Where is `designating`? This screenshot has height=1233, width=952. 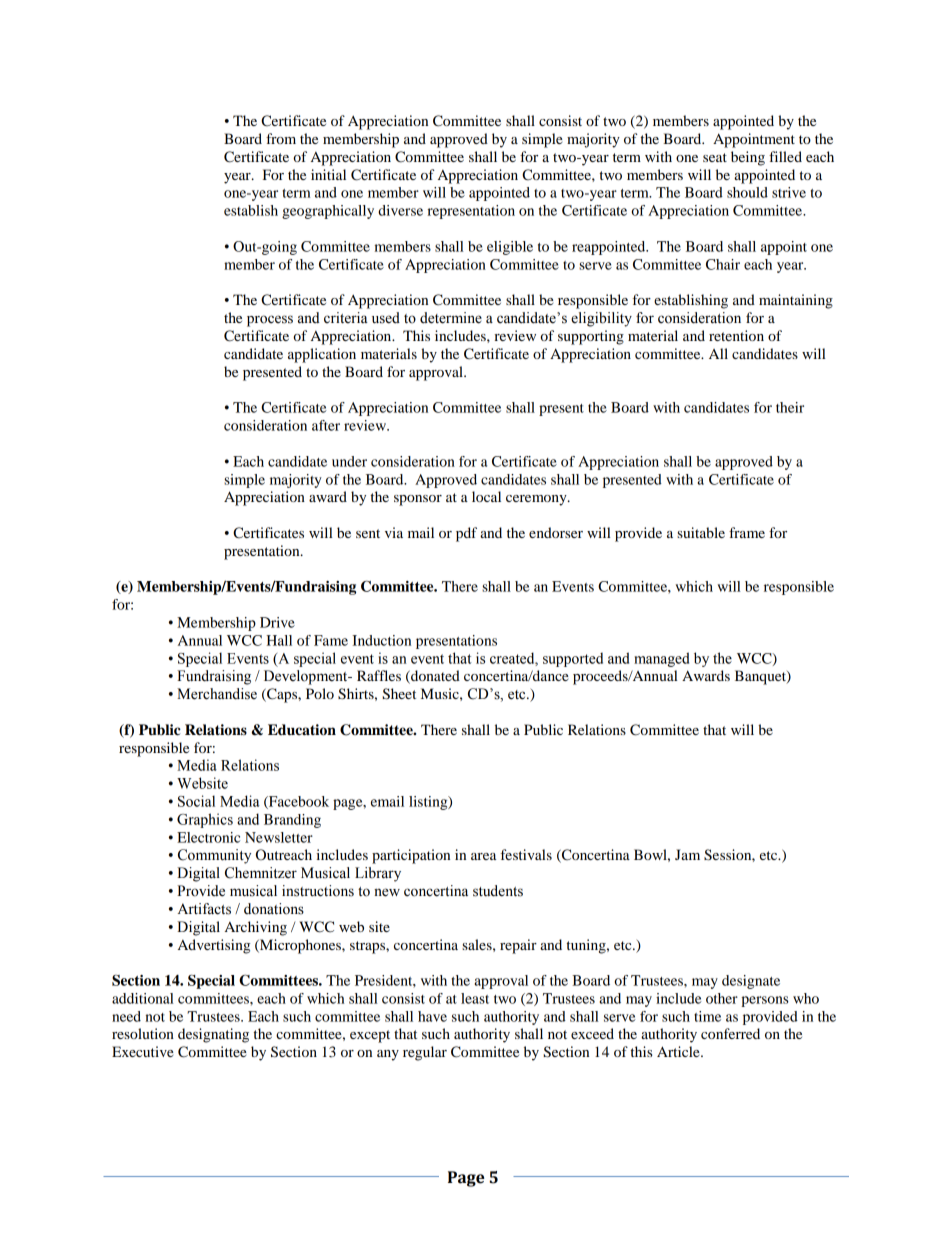
designating is located at coordinates (213, 1035).
